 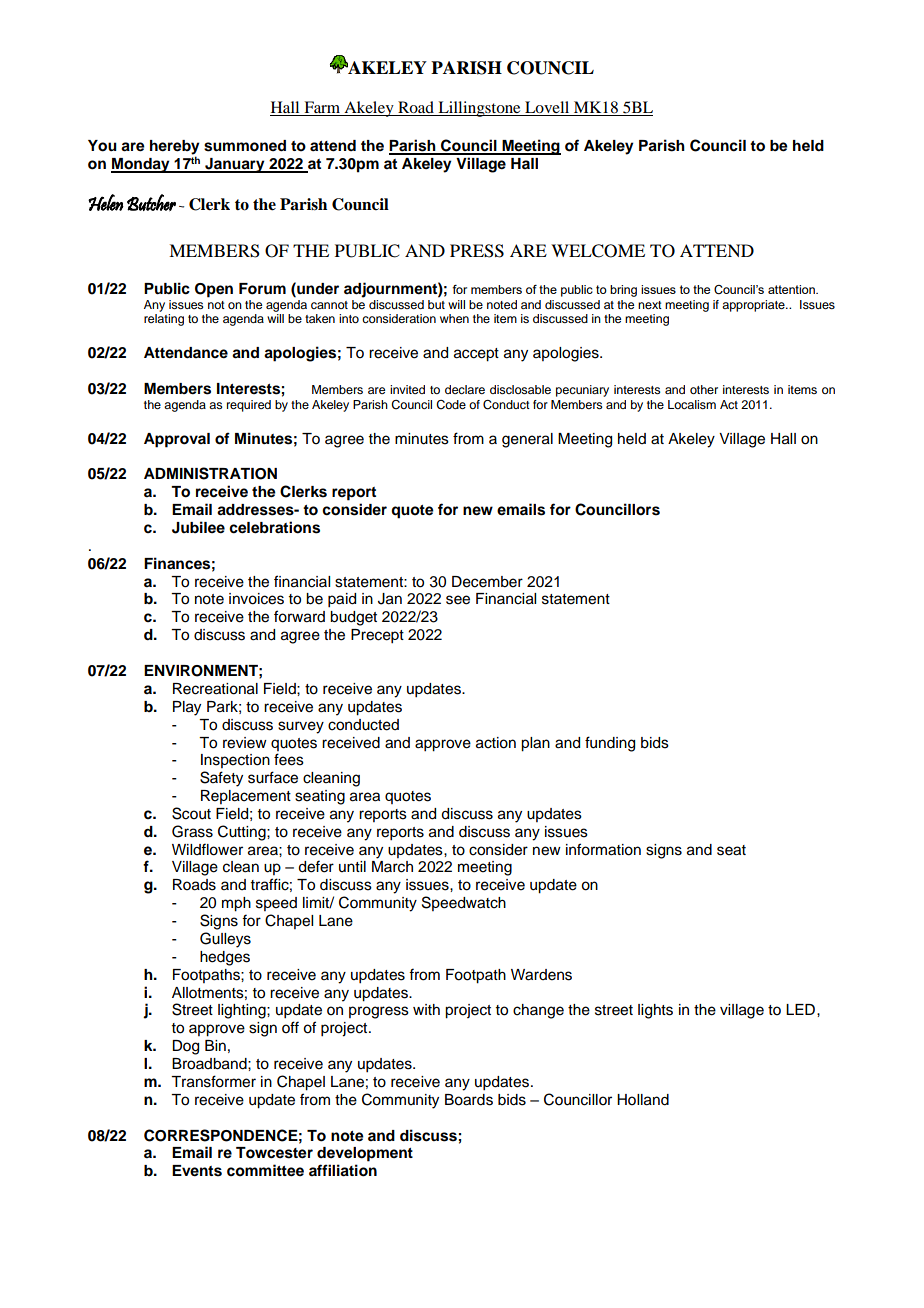 What do you see at coordinates (175, 148) in the document?
I see `hereby` at bounding box center [175, 148].
